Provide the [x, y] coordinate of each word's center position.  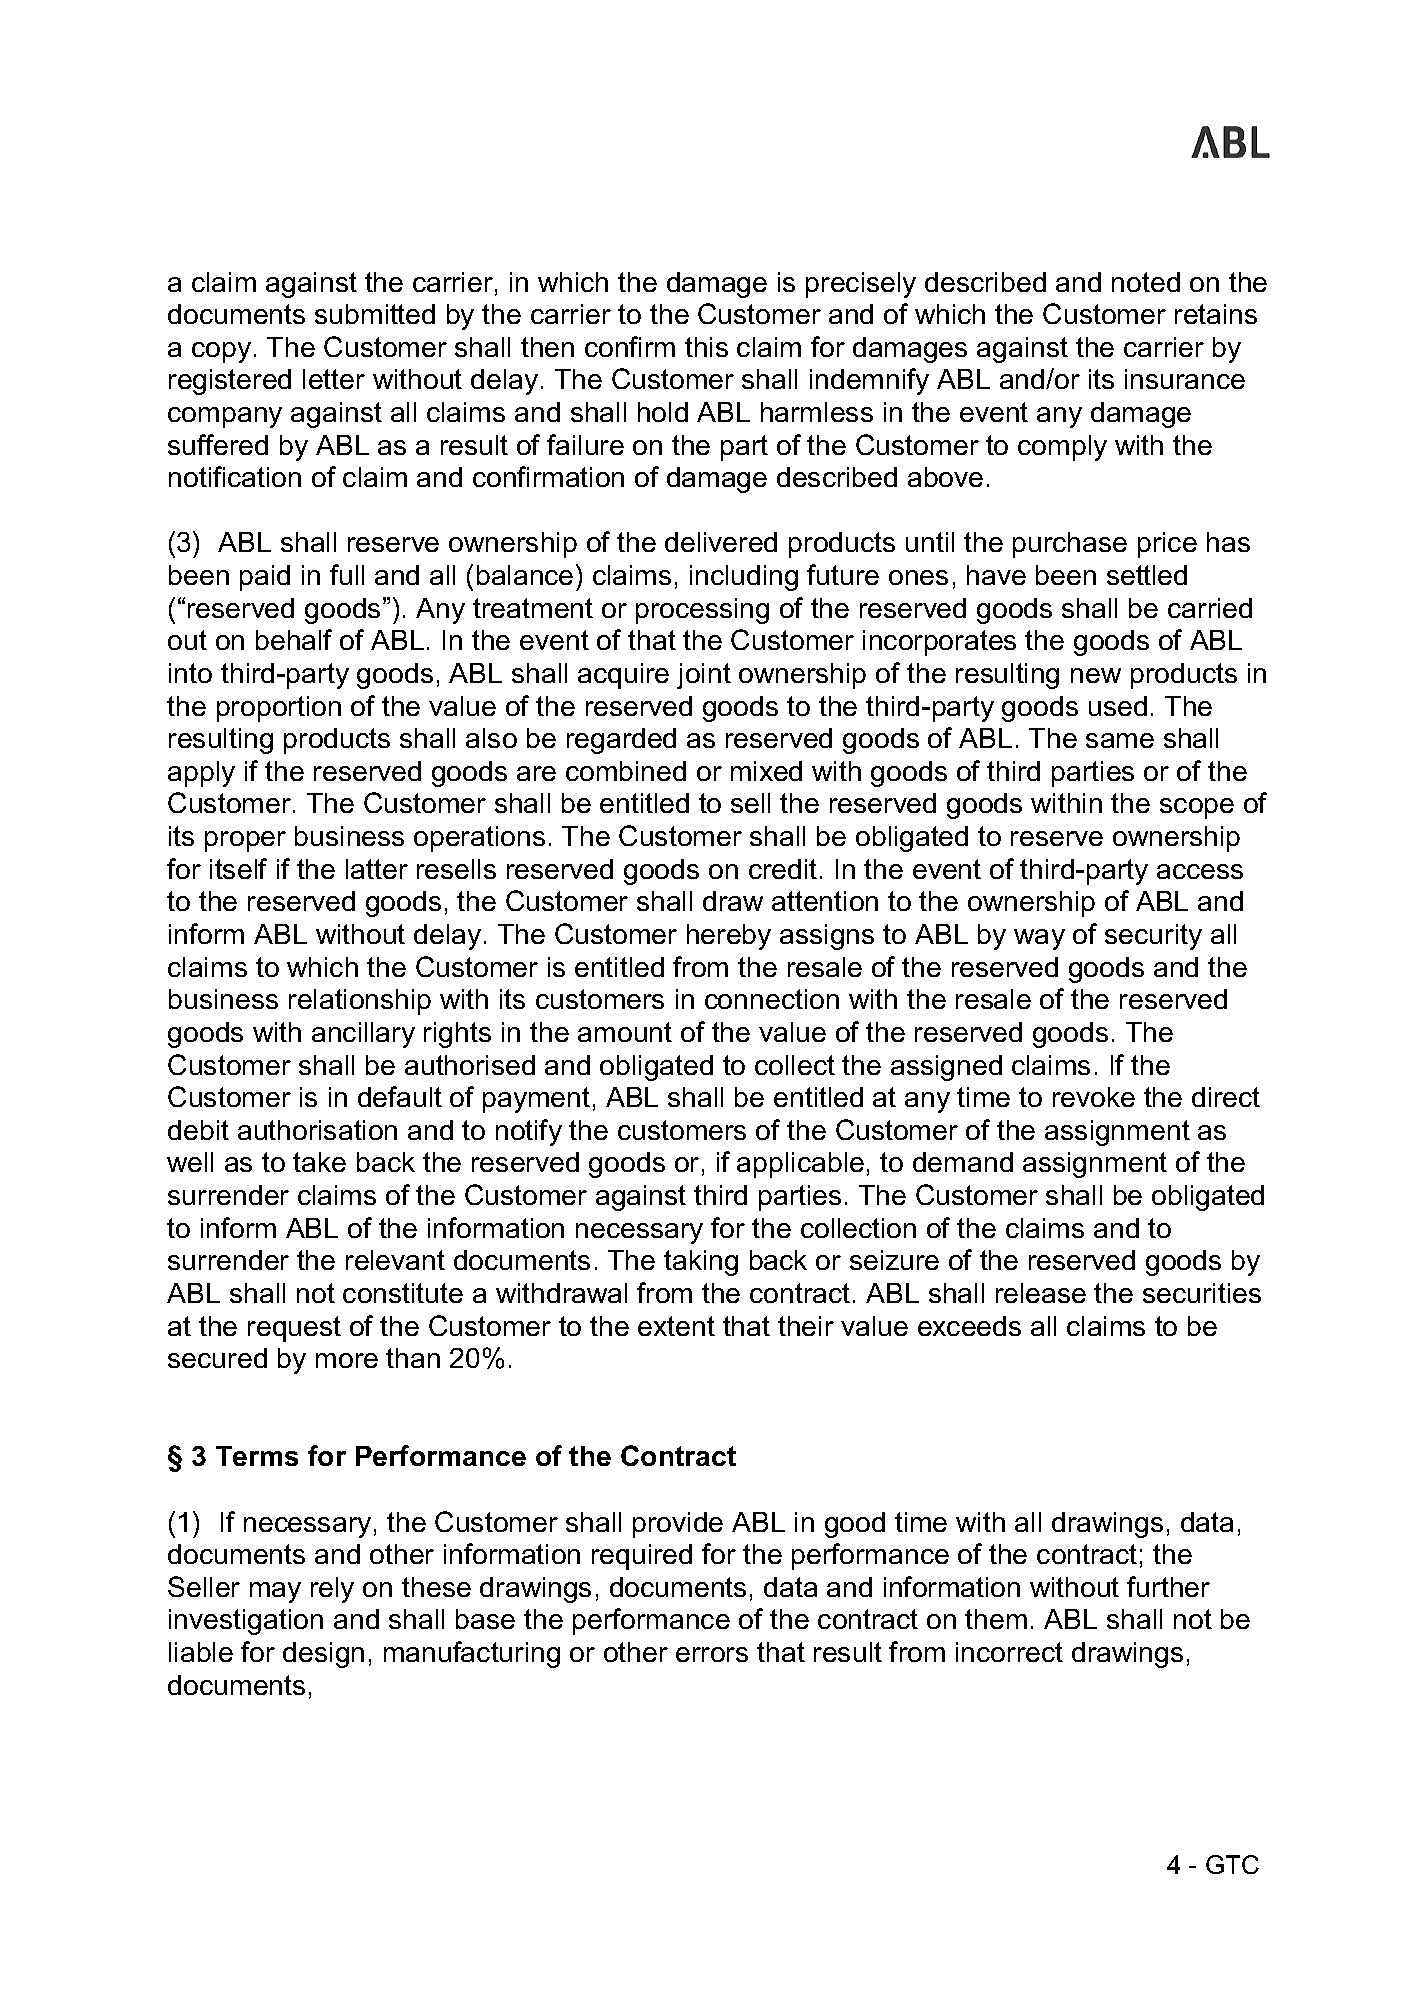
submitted [375, 314]
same [1120, 740]
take [319, 1162]
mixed [766, 771]
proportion [279, 709]
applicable [800, 1165]
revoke [1094, 1097]
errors [712, 1654]
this [706, 347]
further [1168, 1586]
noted [1146, 282]
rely [332, 1590]
